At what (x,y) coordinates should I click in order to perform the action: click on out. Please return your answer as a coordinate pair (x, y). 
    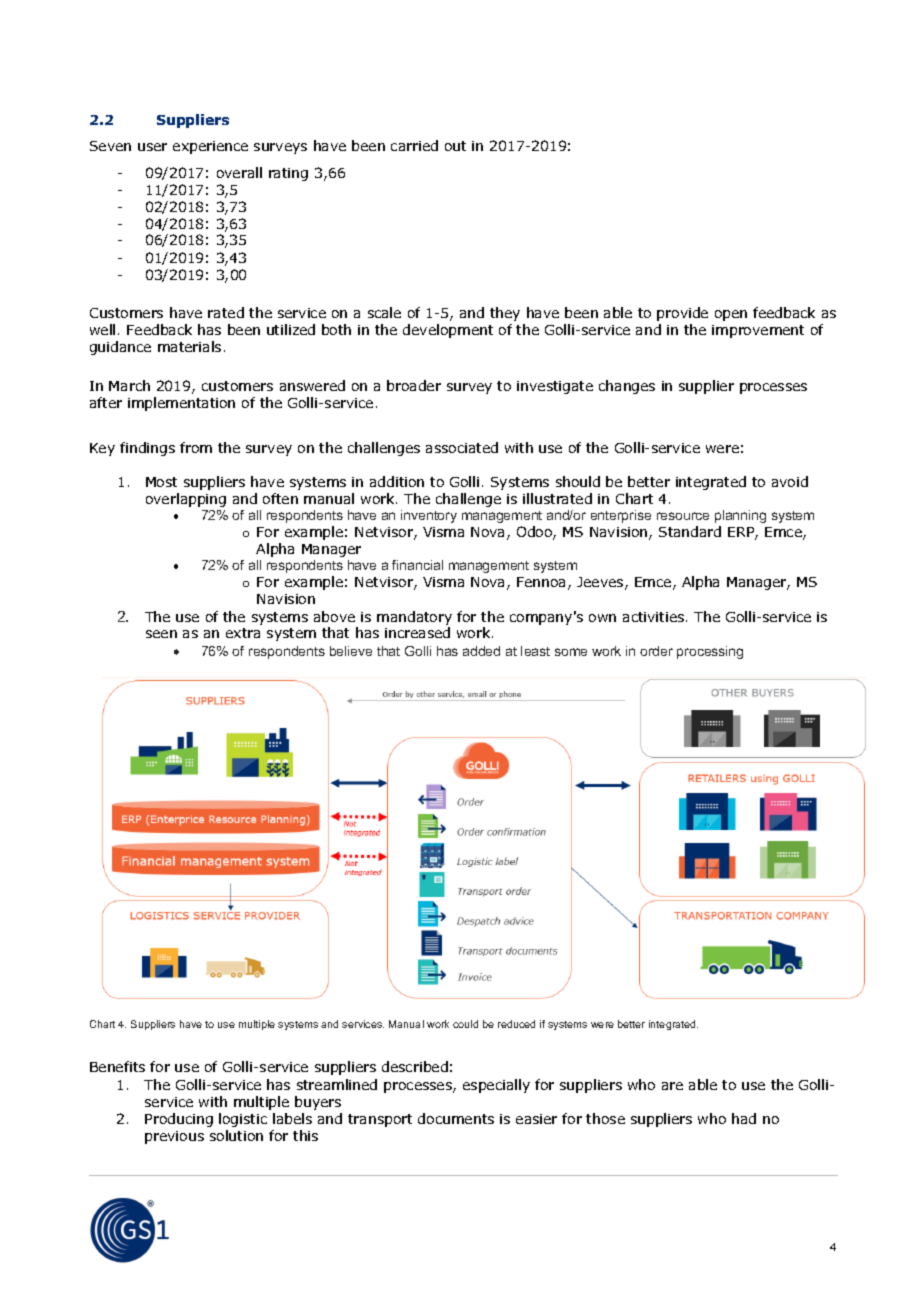
    Looking at the image, I should click on (455, 146).
